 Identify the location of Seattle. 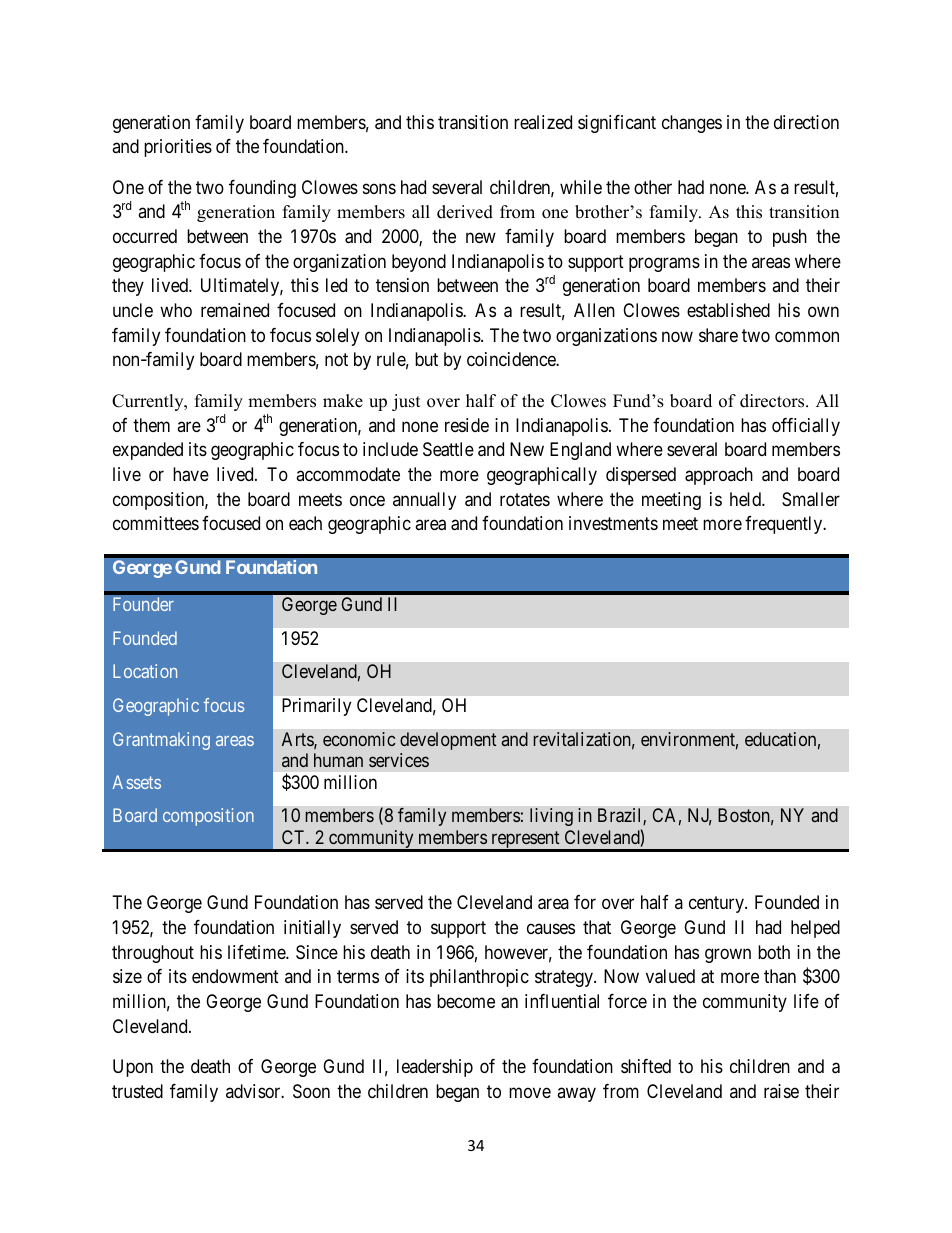
(448, 449).
